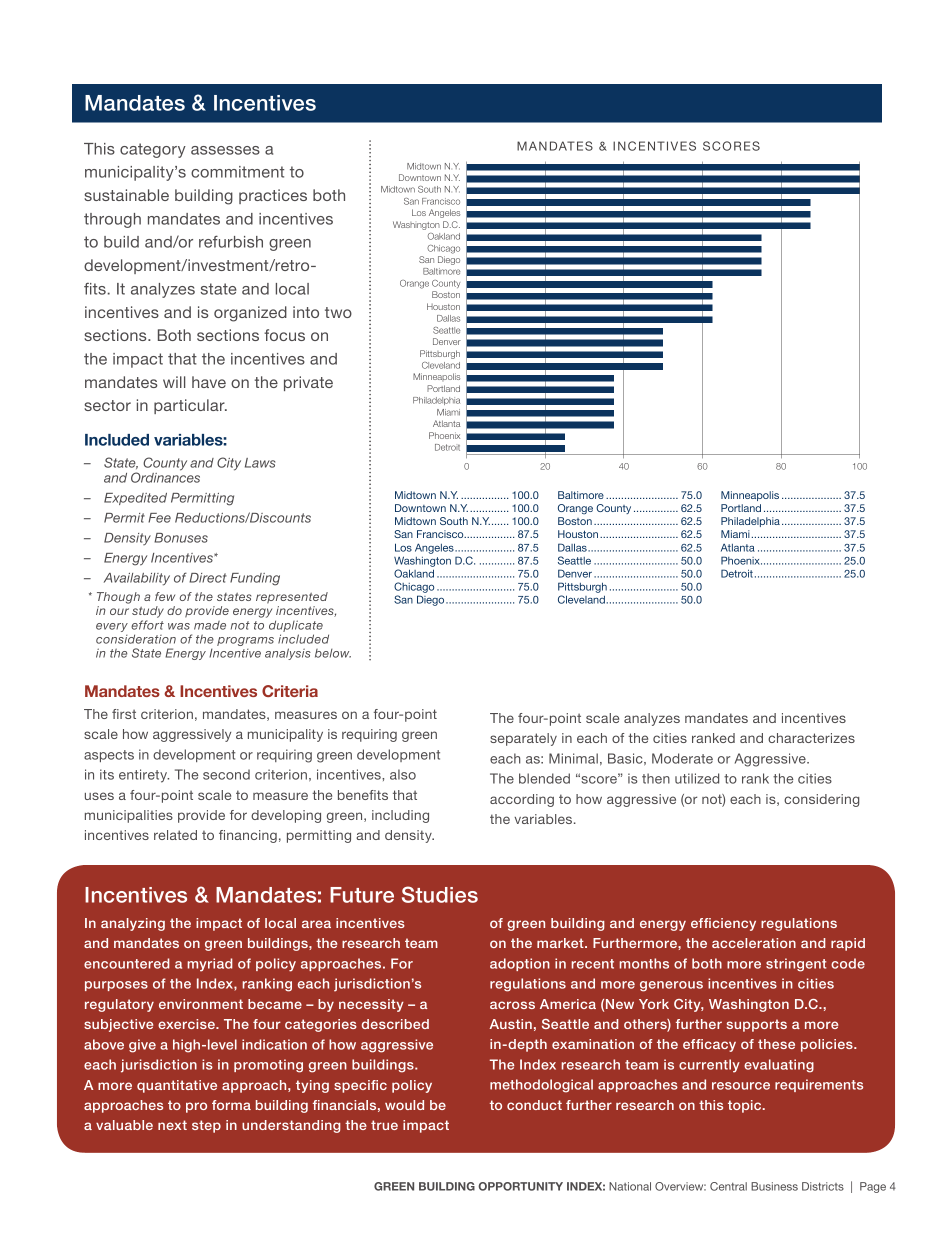 The width and height of the page is (952, 1233). What do you see at coordinates (520, 1186) in the page?
I see `Opportunity` at bounding box center [520, 1186].
